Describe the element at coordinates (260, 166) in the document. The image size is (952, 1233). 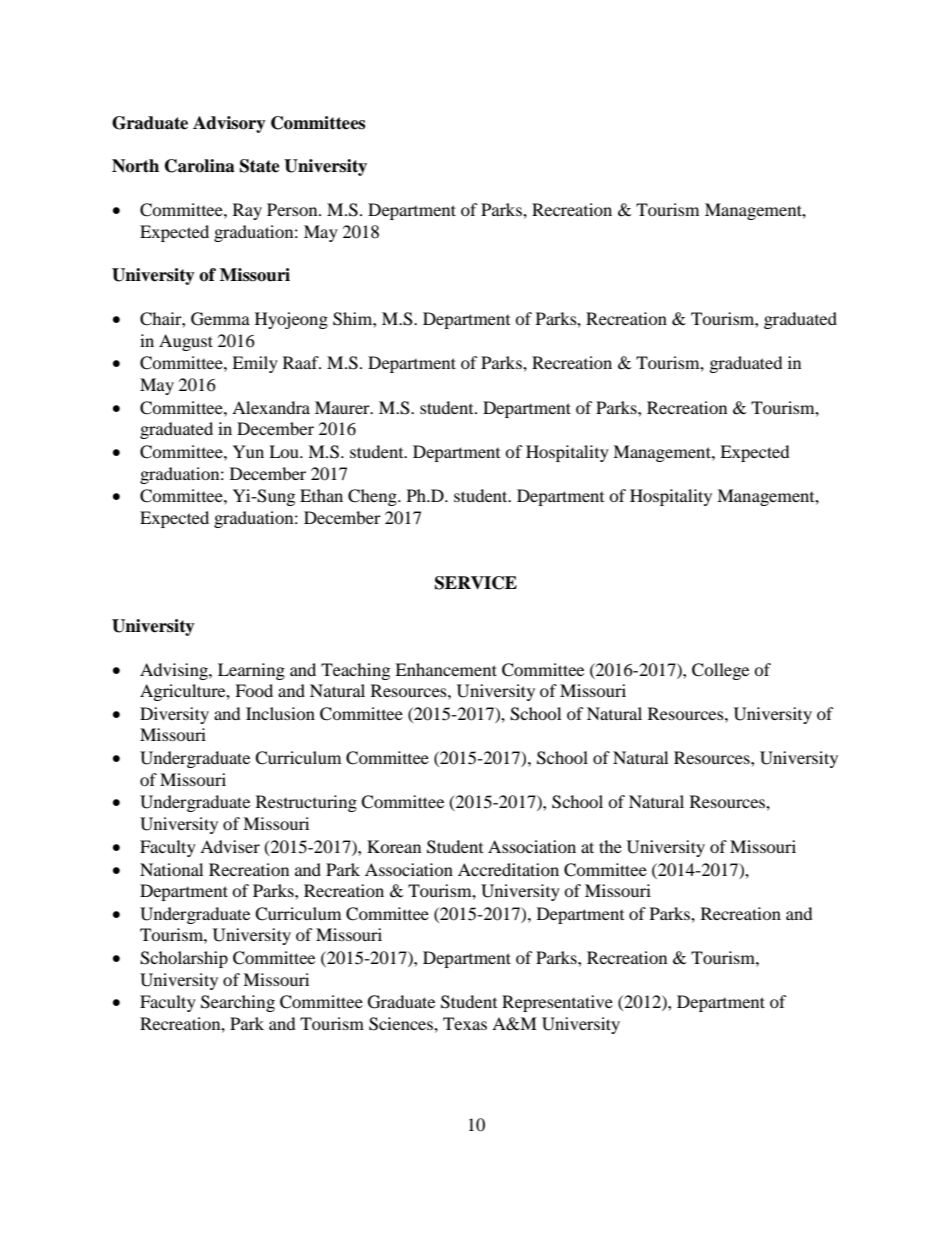
I see `State` at that location.
